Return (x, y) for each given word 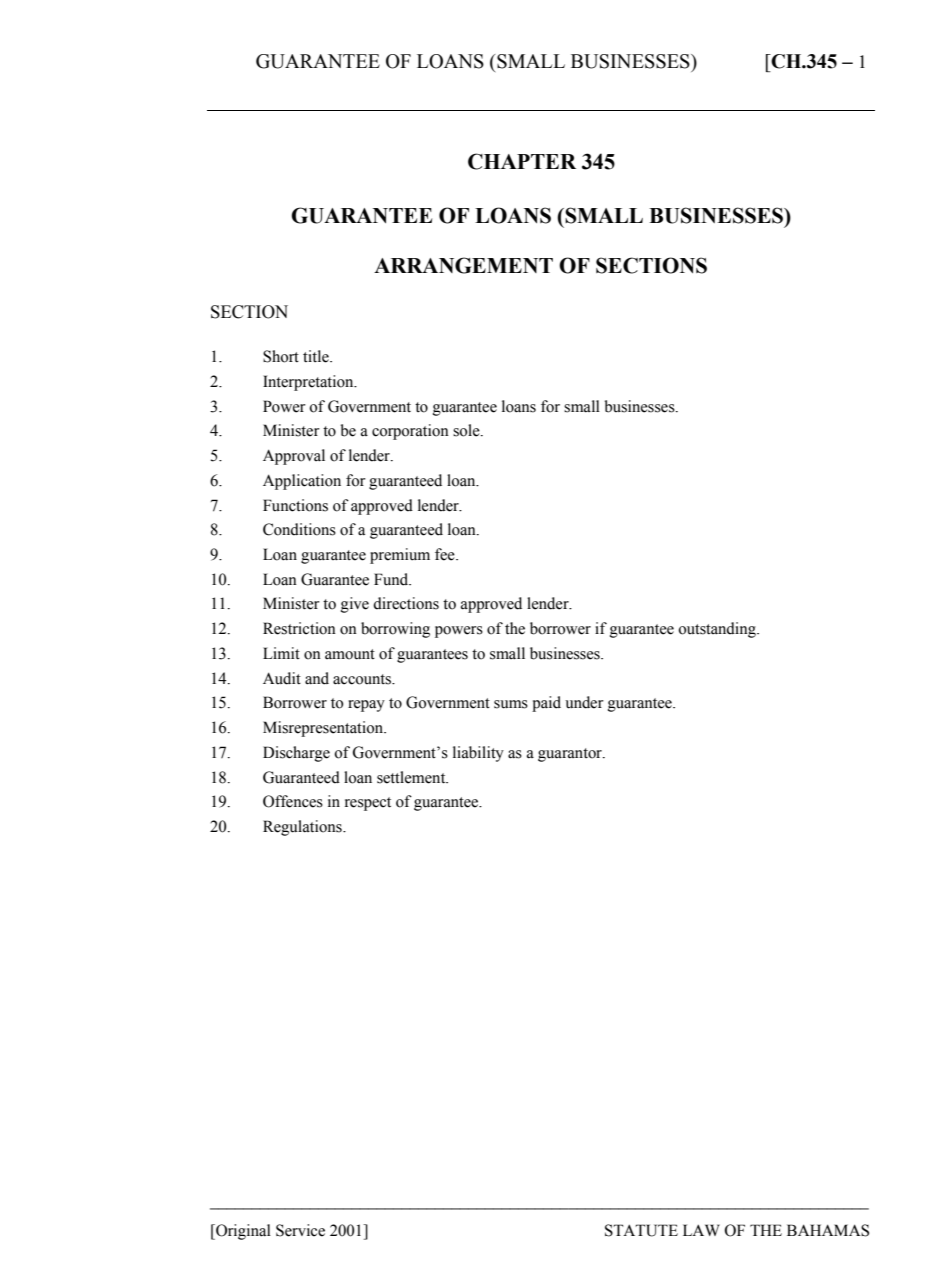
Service (300, 1230)
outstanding (718, 630)
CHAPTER (522, 161)
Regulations (303, 828)
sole (467, 430)
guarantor (571, 755)
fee (446, 554)
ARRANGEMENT (463, 265)
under (584, 702)
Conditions (299, 529)
